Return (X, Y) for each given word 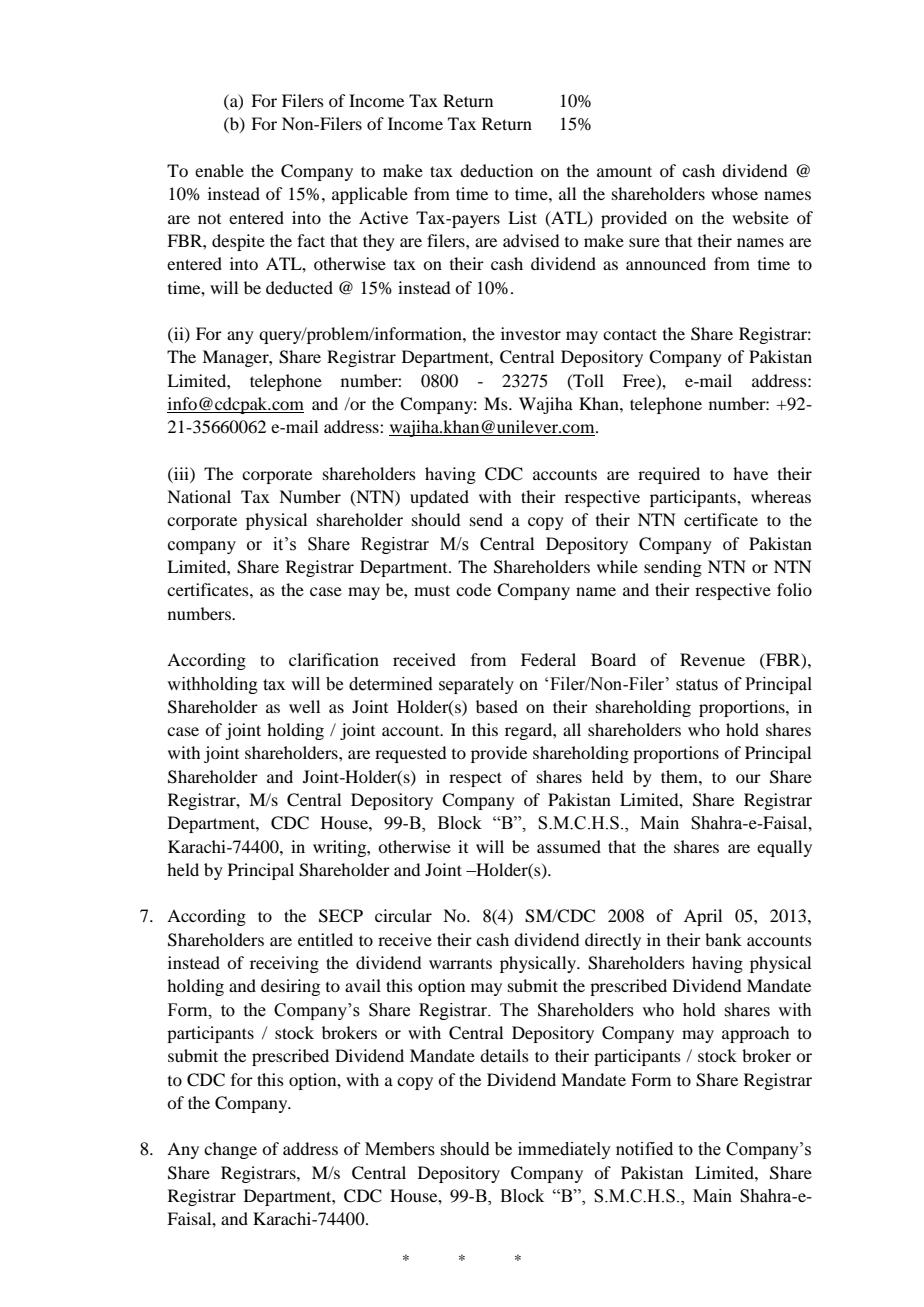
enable (219, 170)
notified (644, 1149)
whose (734, 193)
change (230, 1150)
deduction (496, 170)
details (504, 1055)
